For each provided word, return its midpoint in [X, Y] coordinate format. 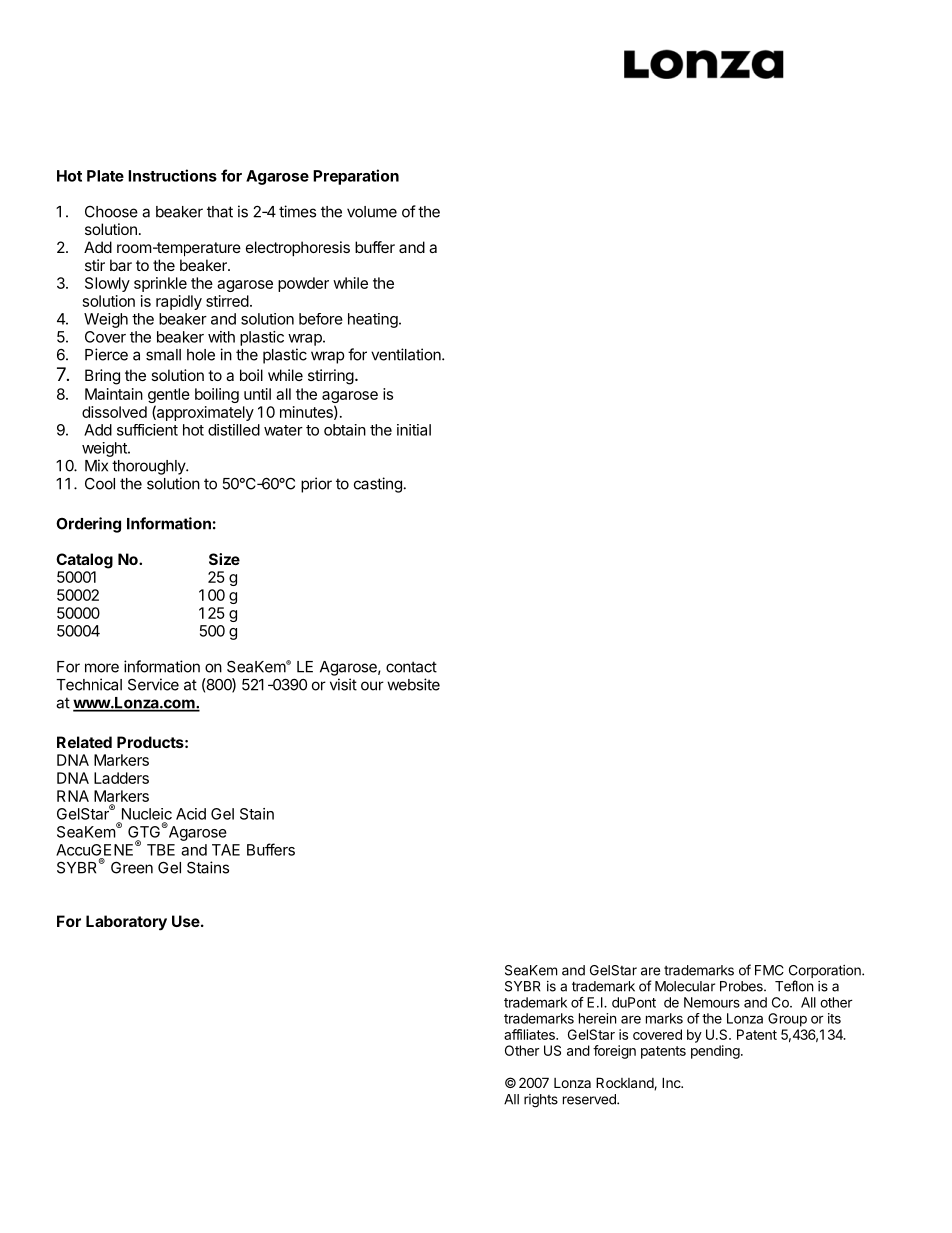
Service [153, 684]
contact [411, 667]
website [413, 684]
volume [372, 212]
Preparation [356, 177]
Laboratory [126, 923]
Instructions [172, 175]
